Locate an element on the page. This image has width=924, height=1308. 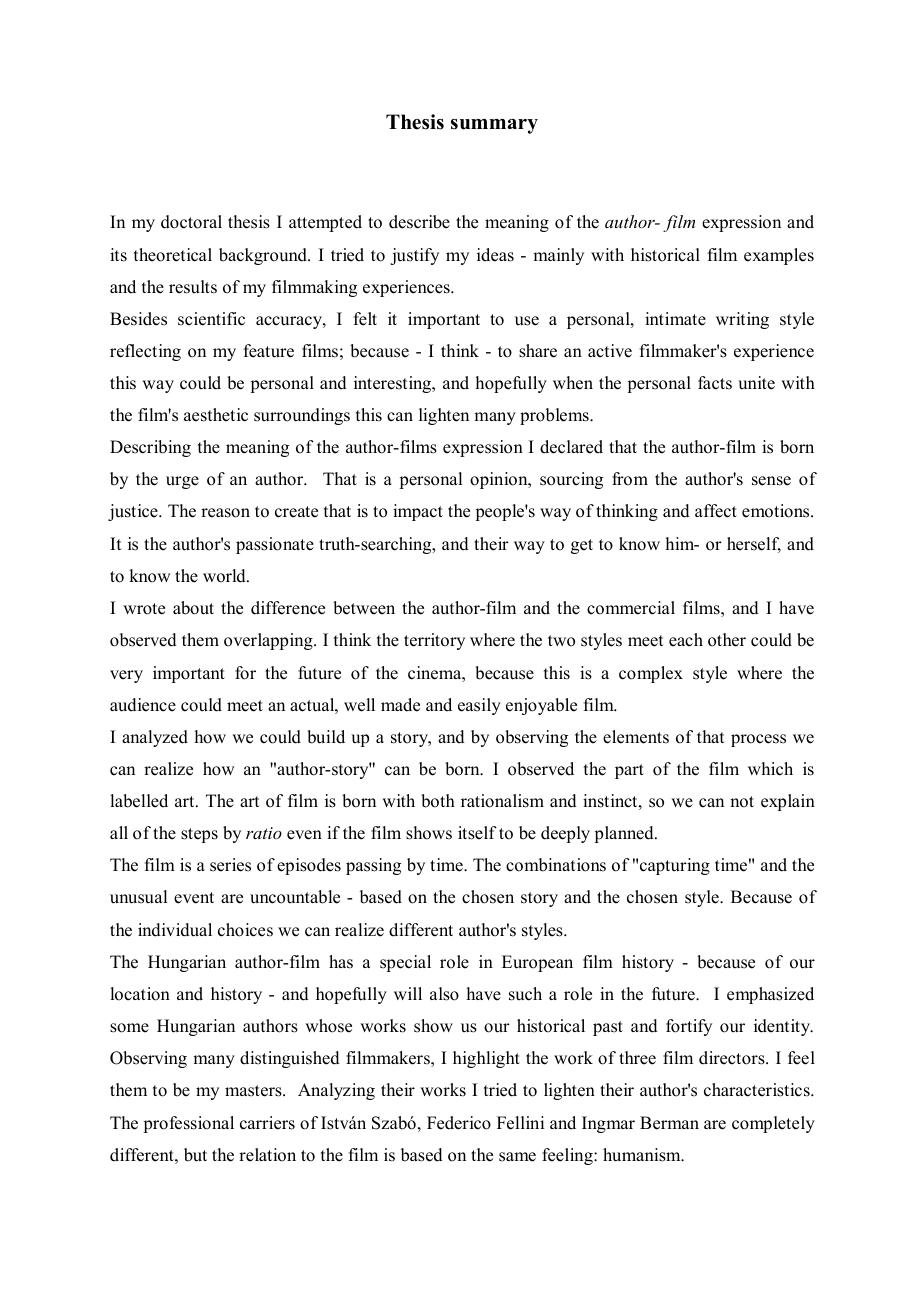
about is located at coordinates (193, 608).
